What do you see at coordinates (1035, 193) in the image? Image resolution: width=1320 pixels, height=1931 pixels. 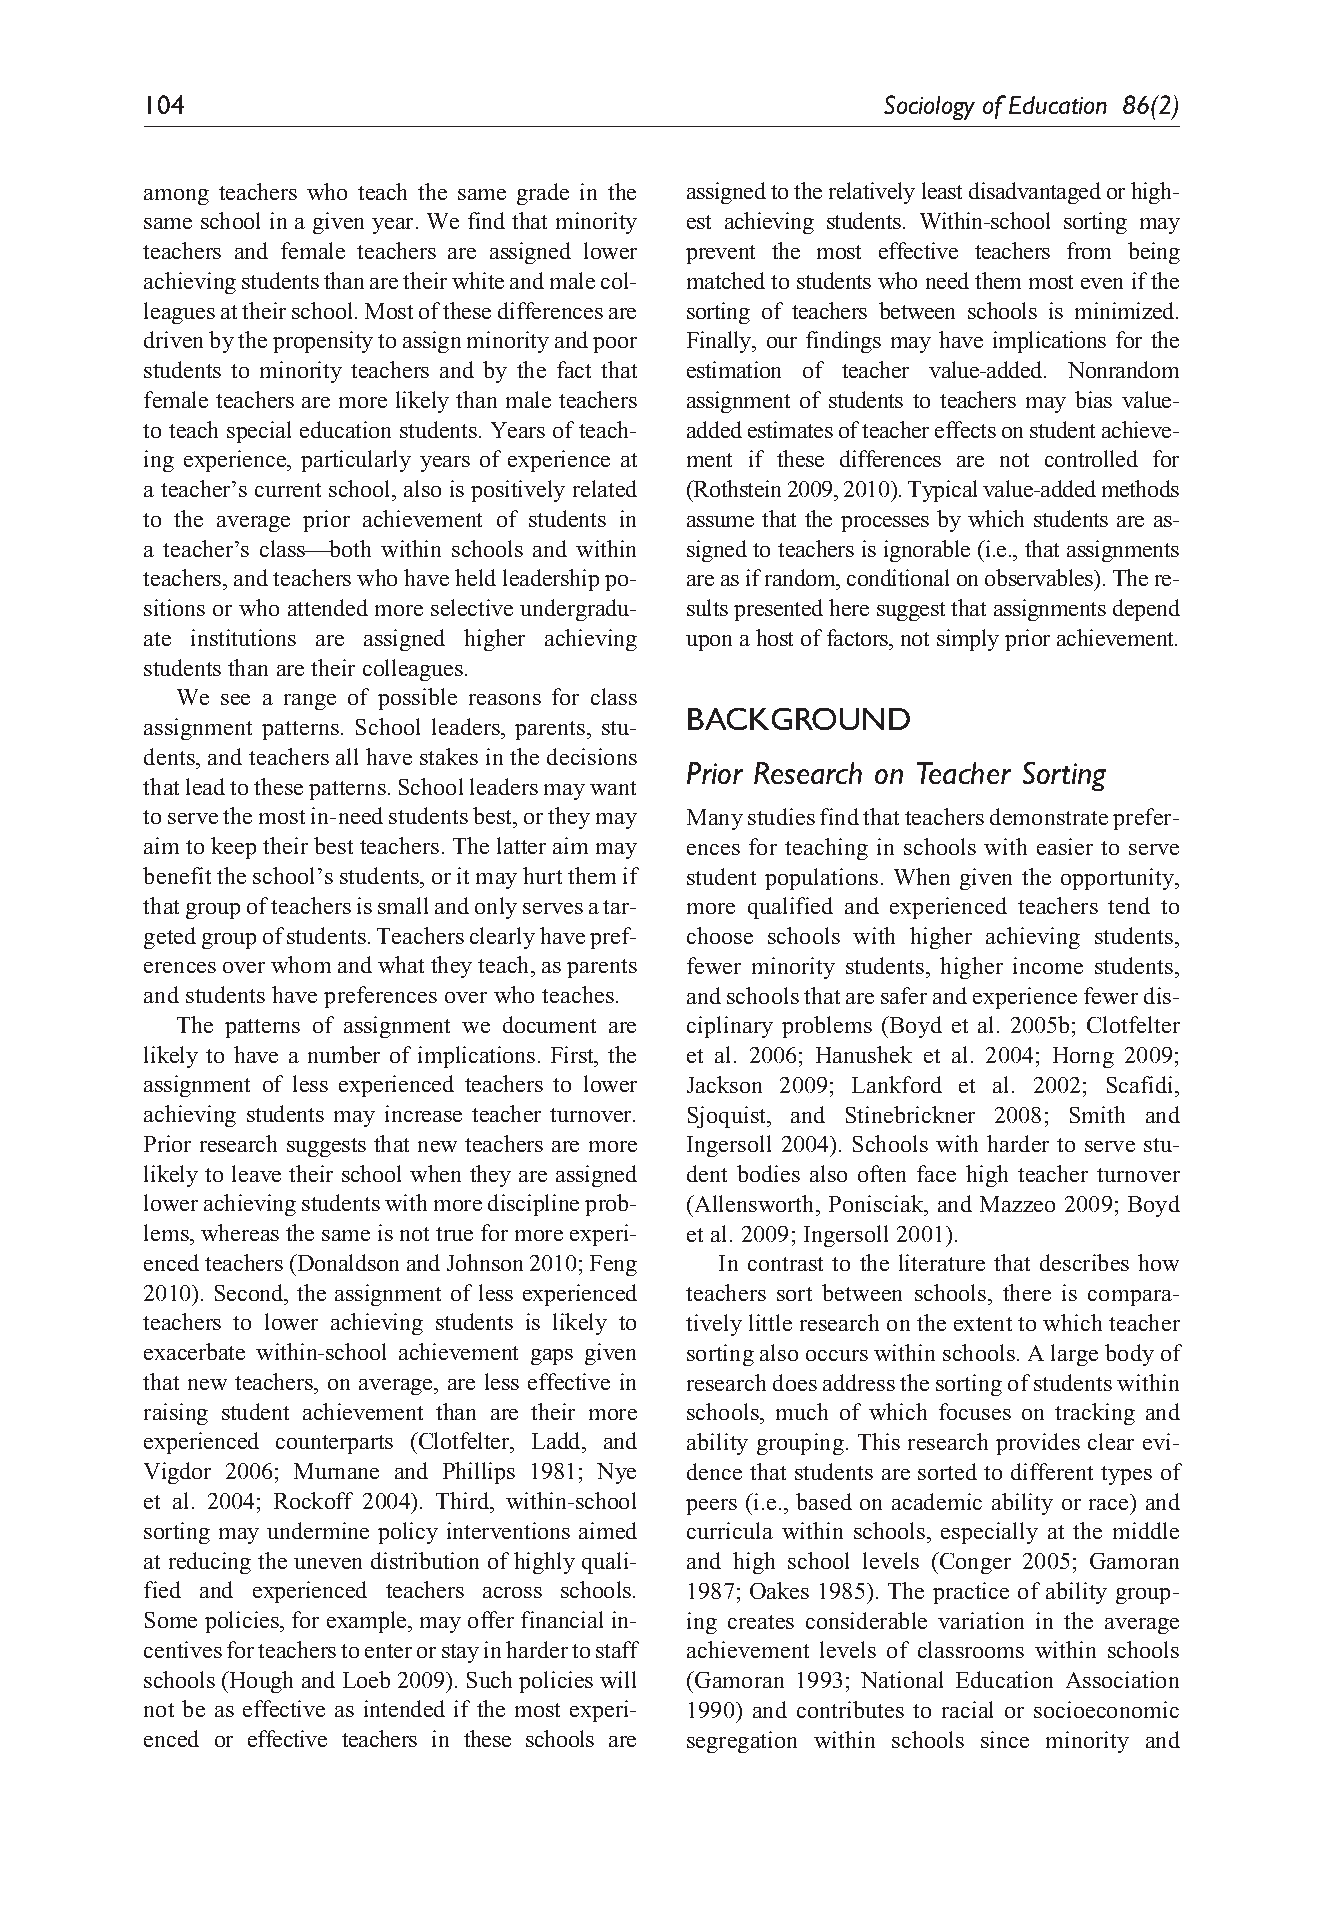 I see `disadvantaged` at bounding box center [1035, 193].
